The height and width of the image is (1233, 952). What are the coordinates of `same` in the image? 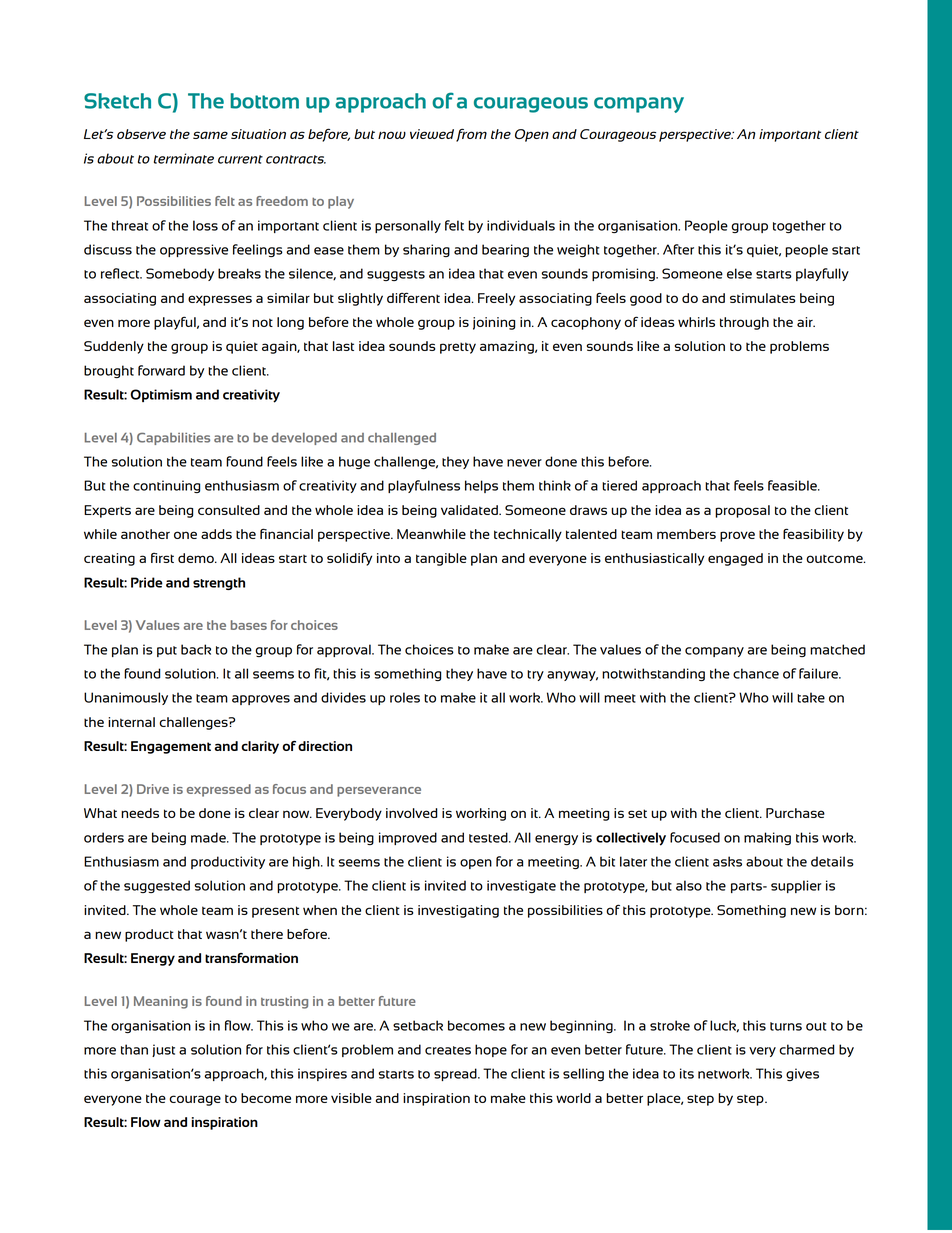 It's located at (210, 135).
